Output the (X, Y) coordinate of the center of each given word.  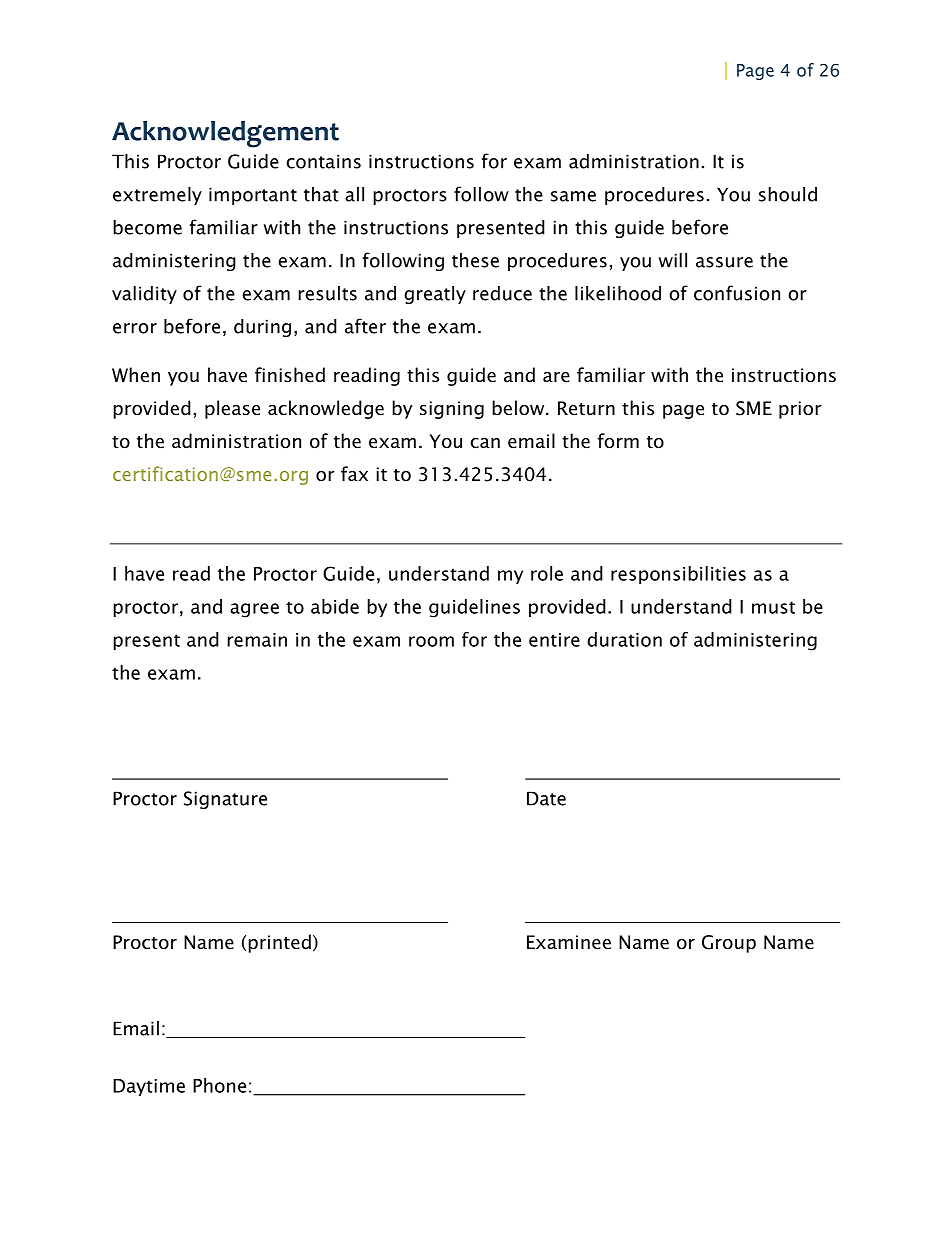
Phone (219, 1085)
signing (452, 410)
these (475, 260)
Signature (225, 800)
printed (279, 943)
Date (546, 798)
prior (800, 410)
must (773, 607)
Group (729, 944)
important (253, 196)
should (788, 194)
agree (254, 610)
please (232, 409)
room (431, 641)
